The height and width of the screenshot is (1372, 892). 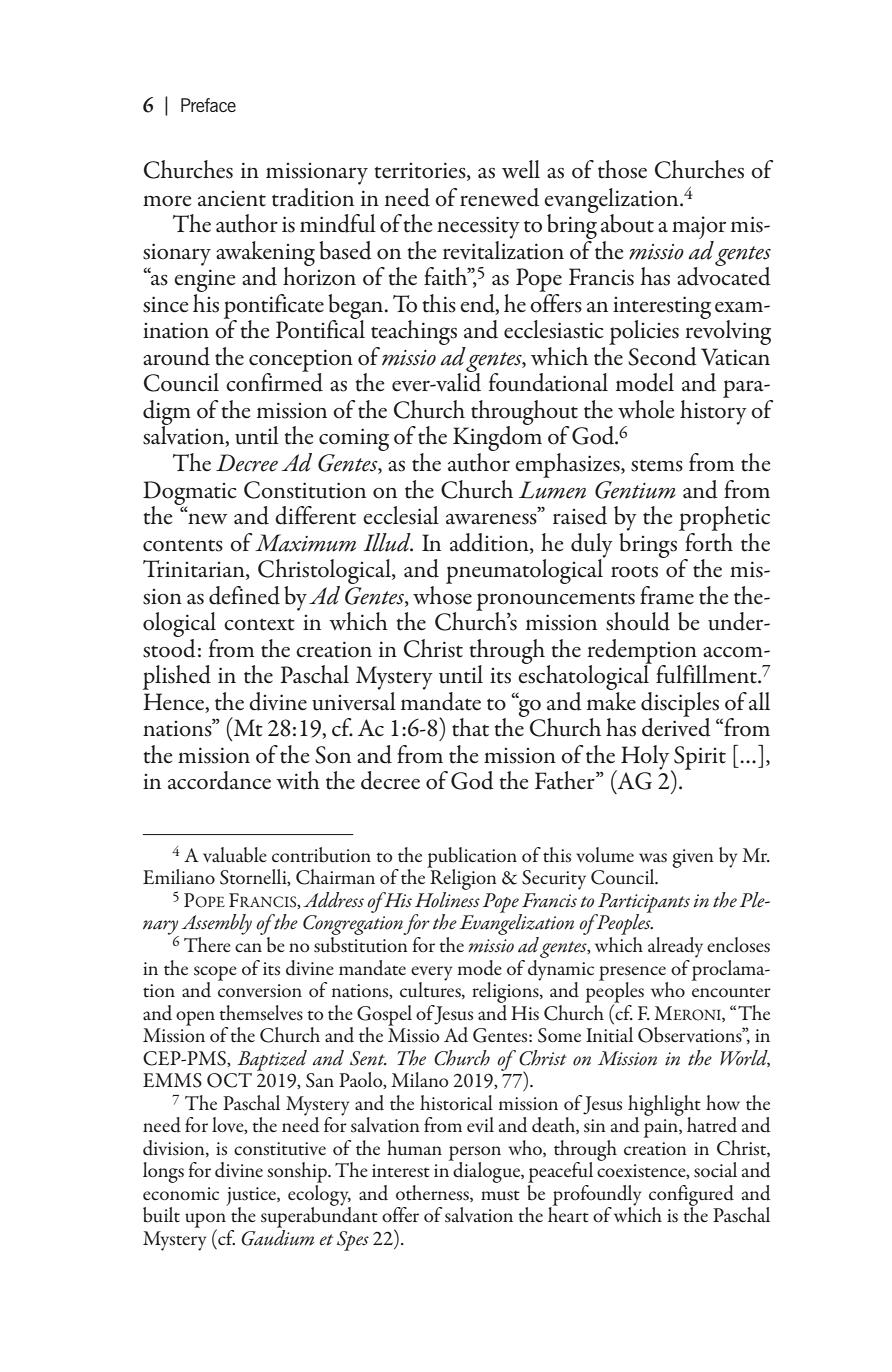 I want to click on disciples, so click(x=680, y=705).
